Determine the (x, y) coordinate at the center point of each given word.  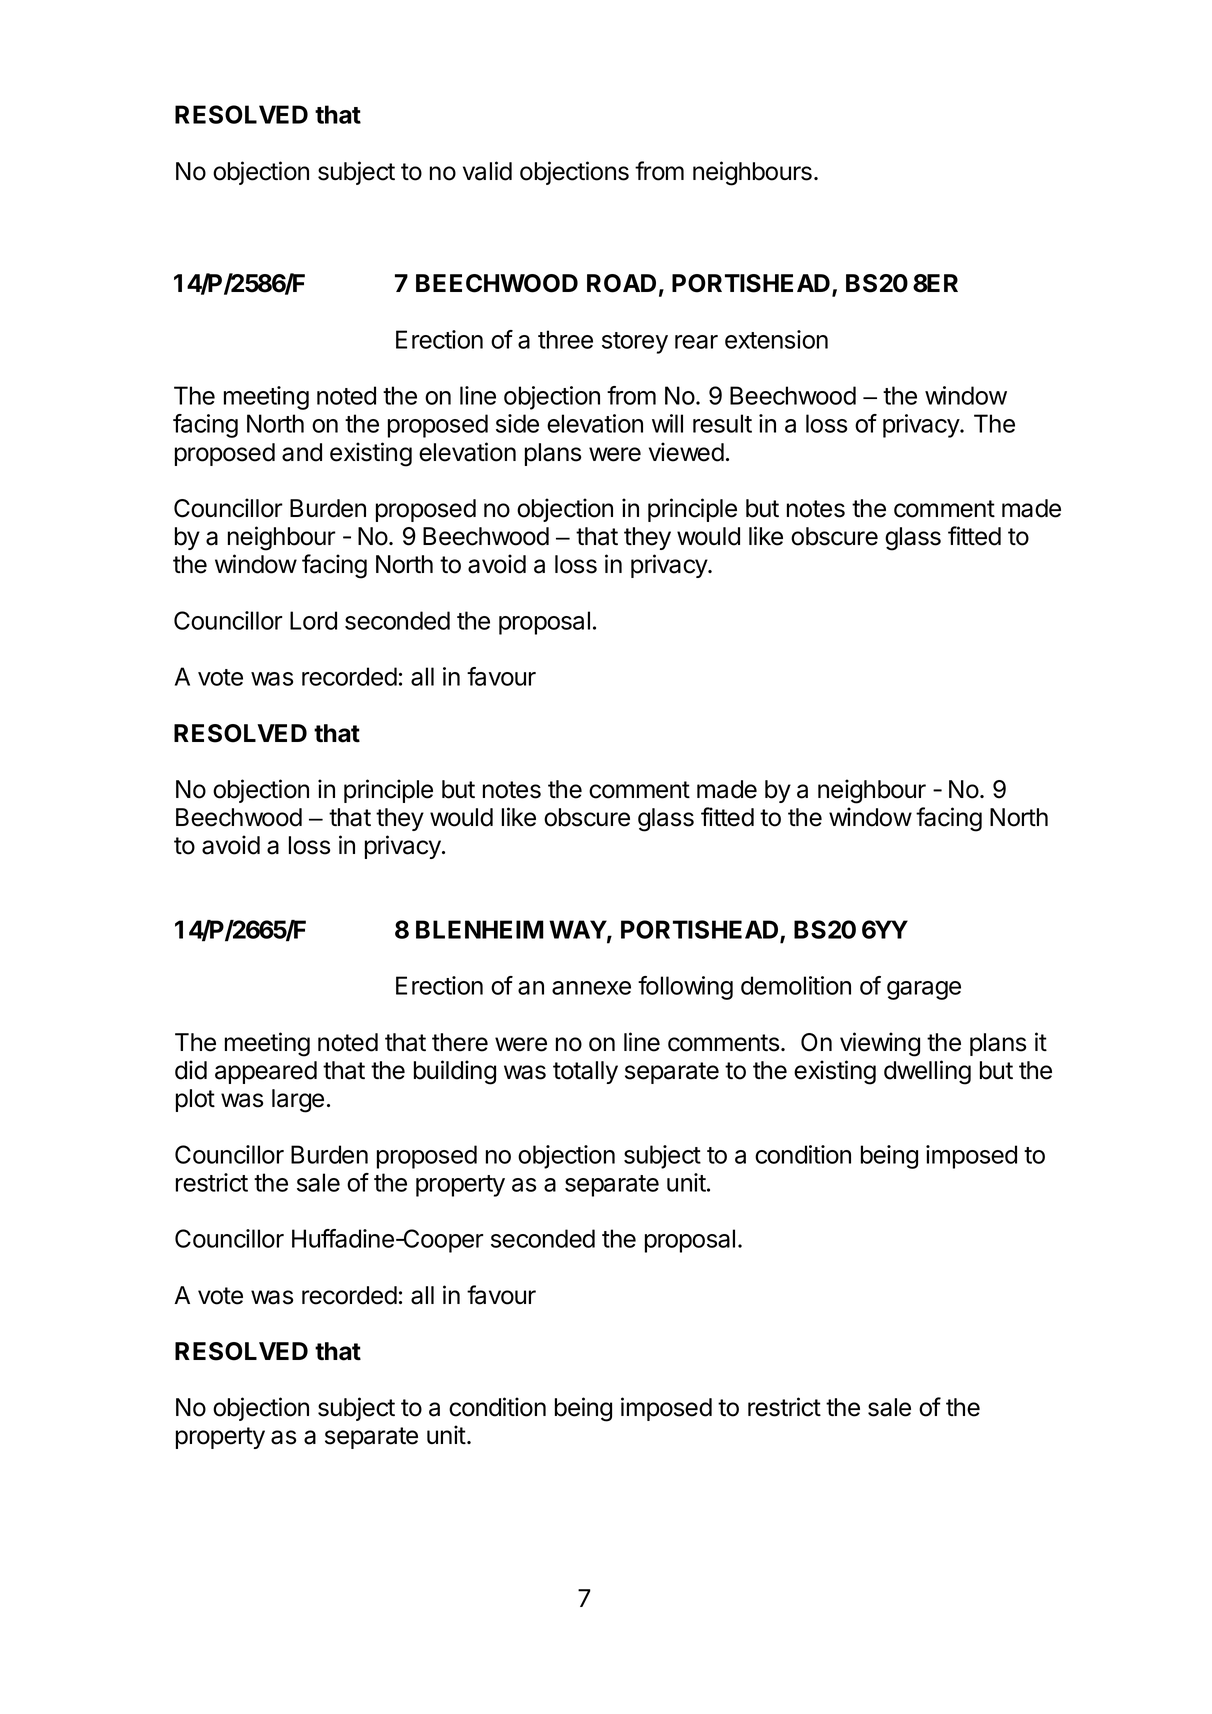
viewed (686, 452)
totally (585, 1072)
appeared (266, 1072)
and (302, 452)
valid (487, 171)
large (298, 1101)
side (517, 423)
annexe (591, 988)
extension (776, 339)
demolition (796, 985)
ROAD (621, 283)
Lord (313, 620)
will (667, 423)
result (722, 423)
